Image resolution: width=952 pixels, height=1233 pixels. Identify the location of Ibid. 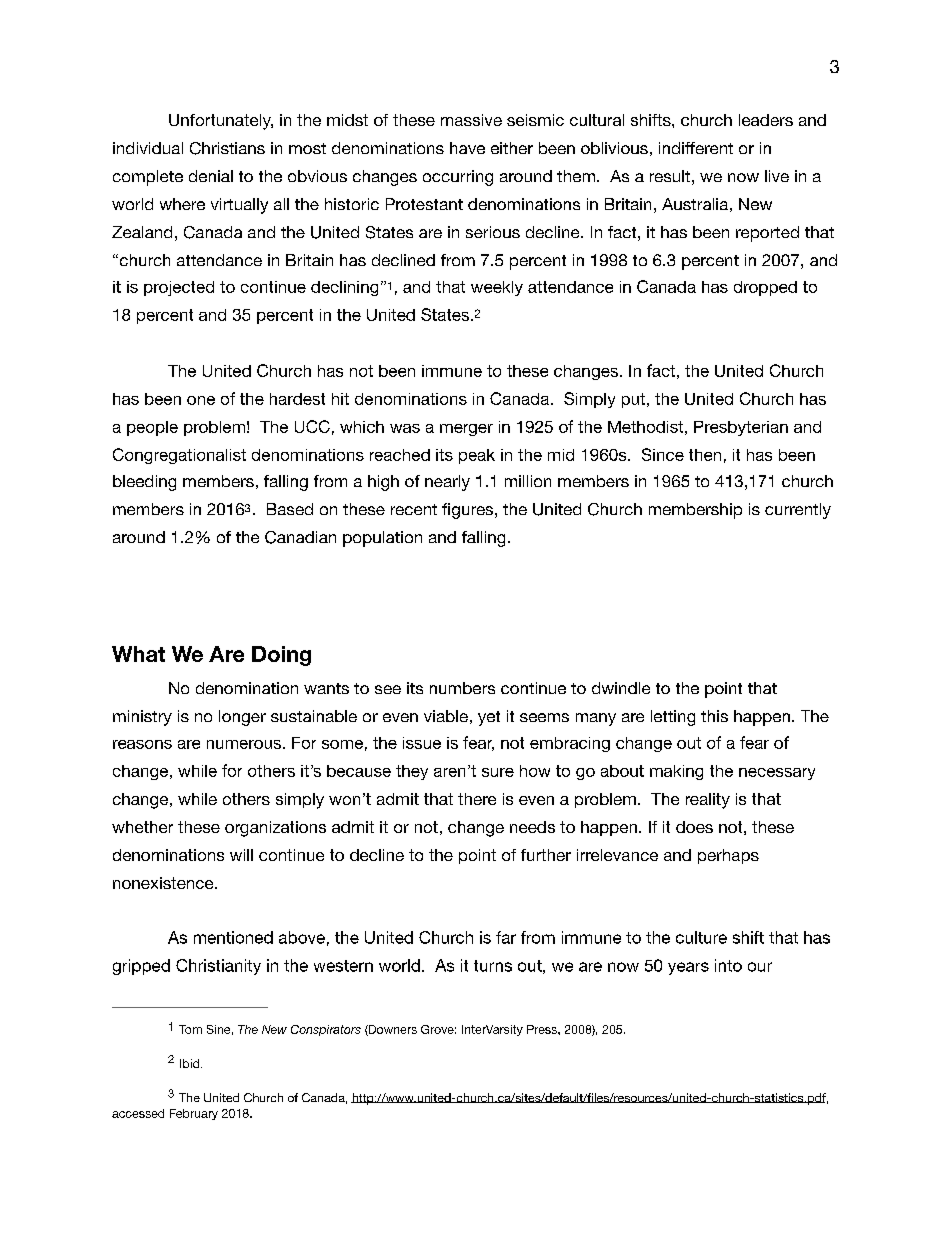
(189, 1063).
